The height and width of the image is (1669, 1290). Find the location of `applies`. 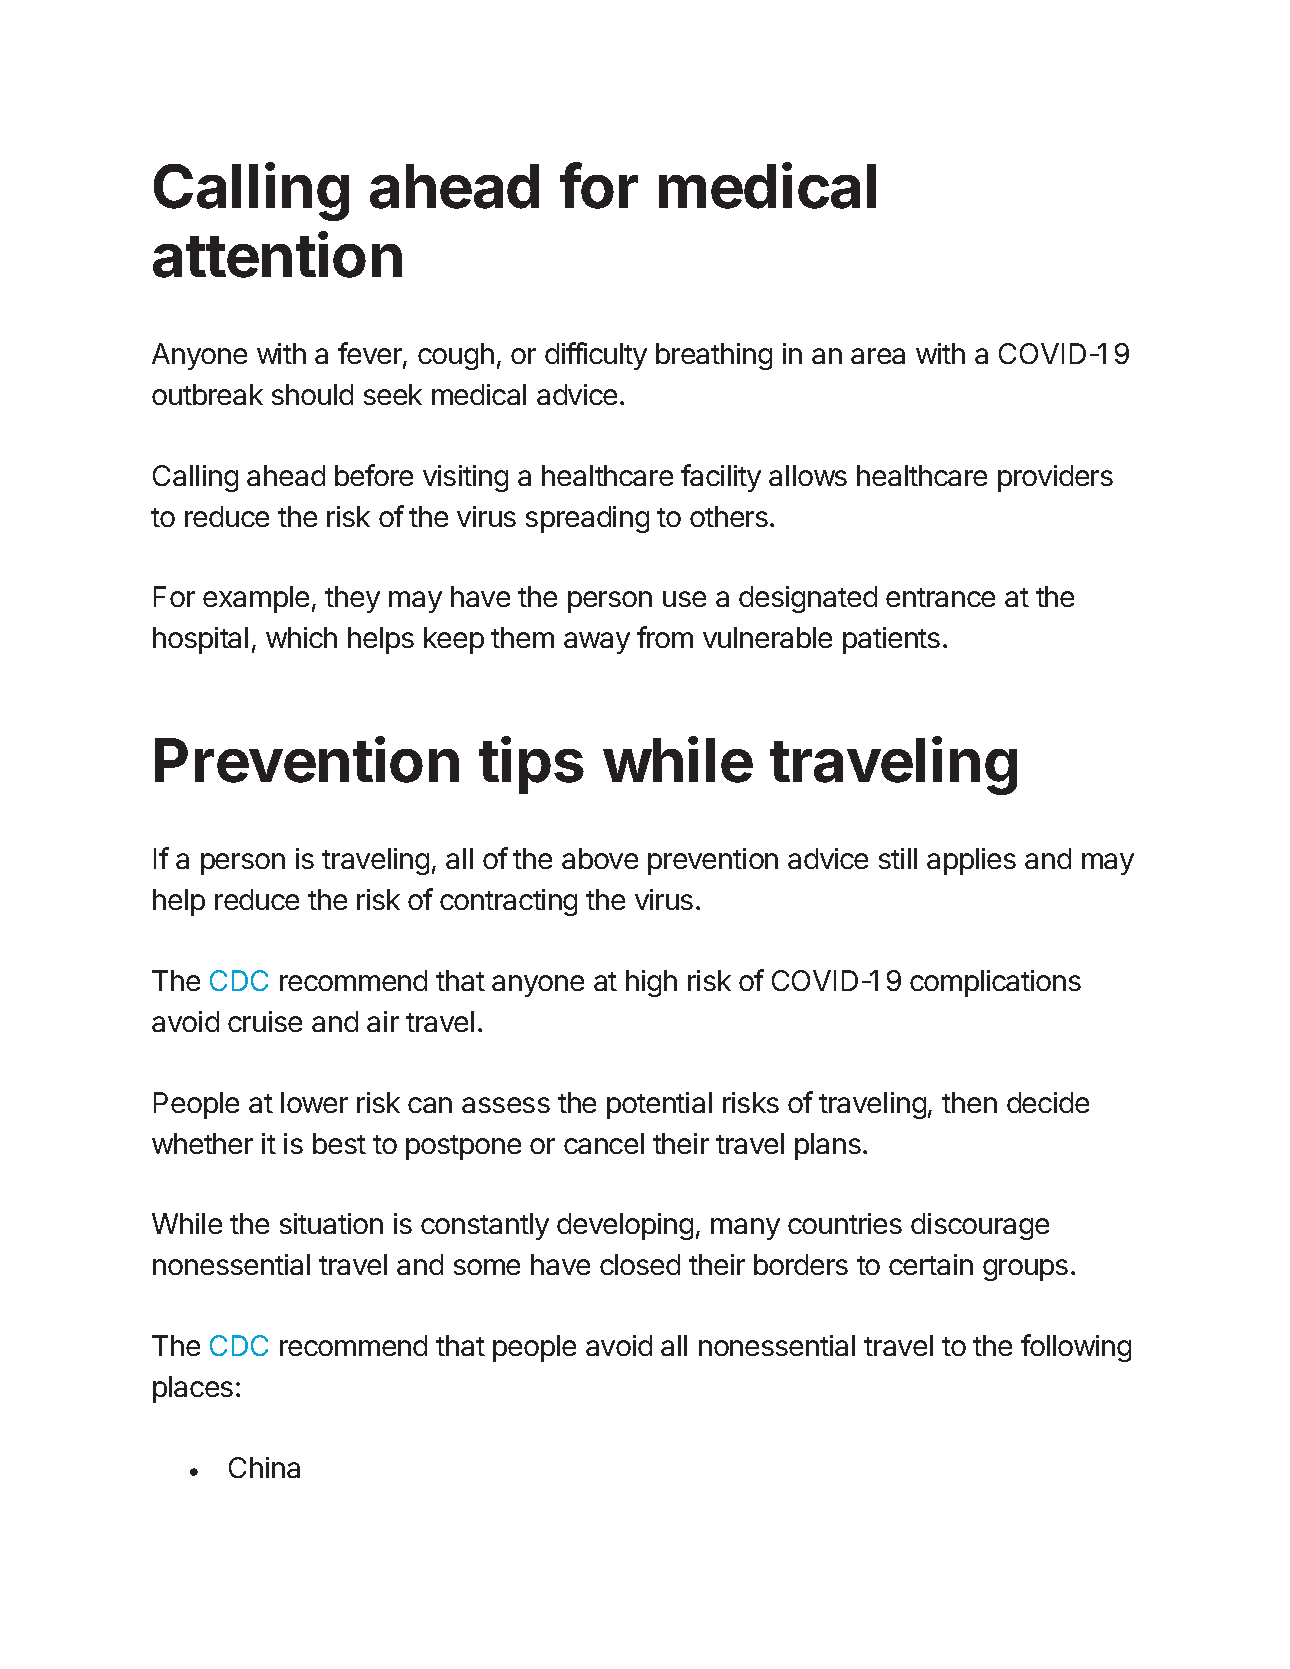

applies is located at coordinates (971, 861).
